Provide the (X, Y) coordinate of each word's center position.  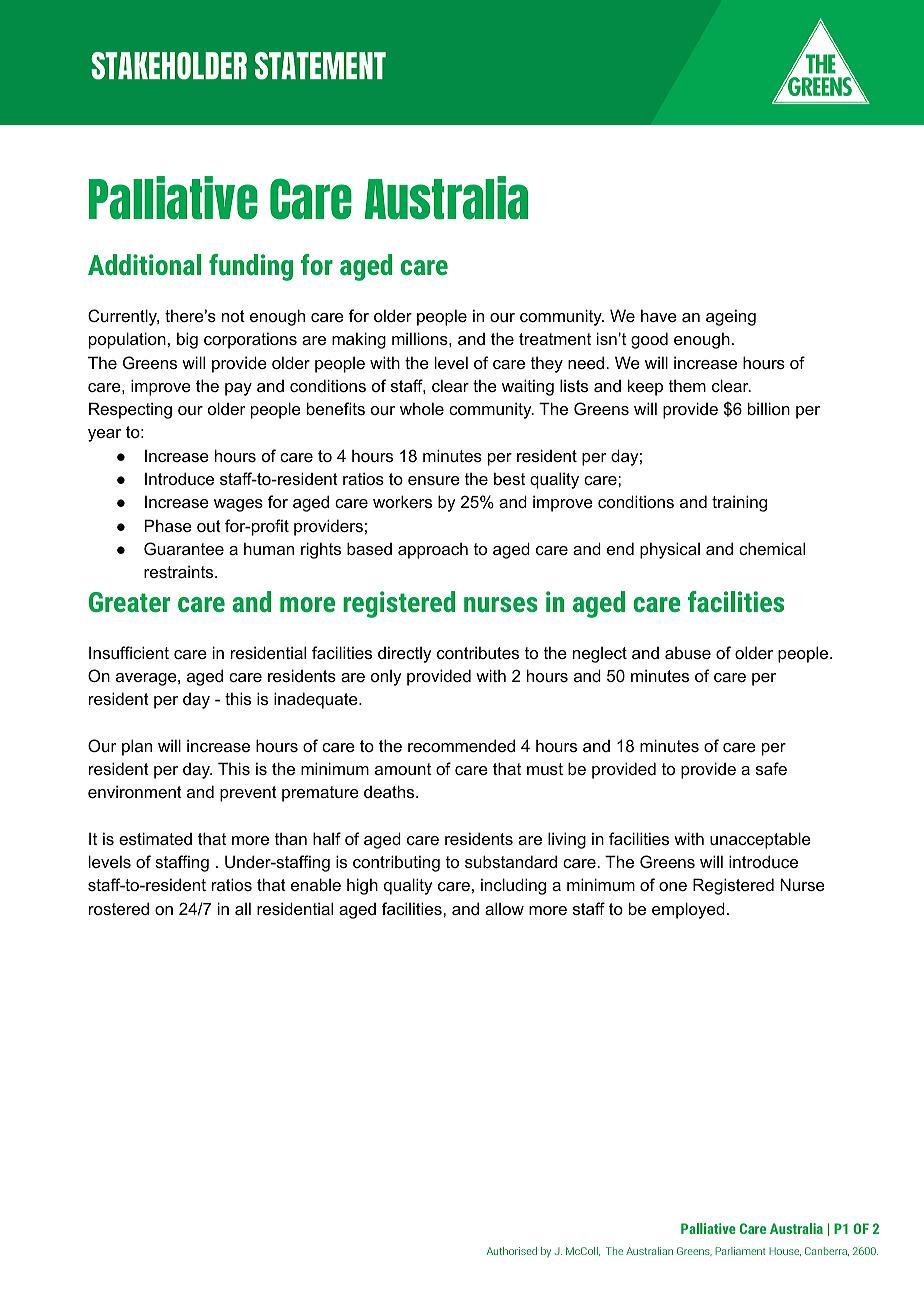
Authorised (512, 1251)
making (359, 340)
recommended (461, 745)
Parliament (740, 1251)
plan (137, 747)
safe (771, 768)
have (659, 315)
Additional (144, 264)
